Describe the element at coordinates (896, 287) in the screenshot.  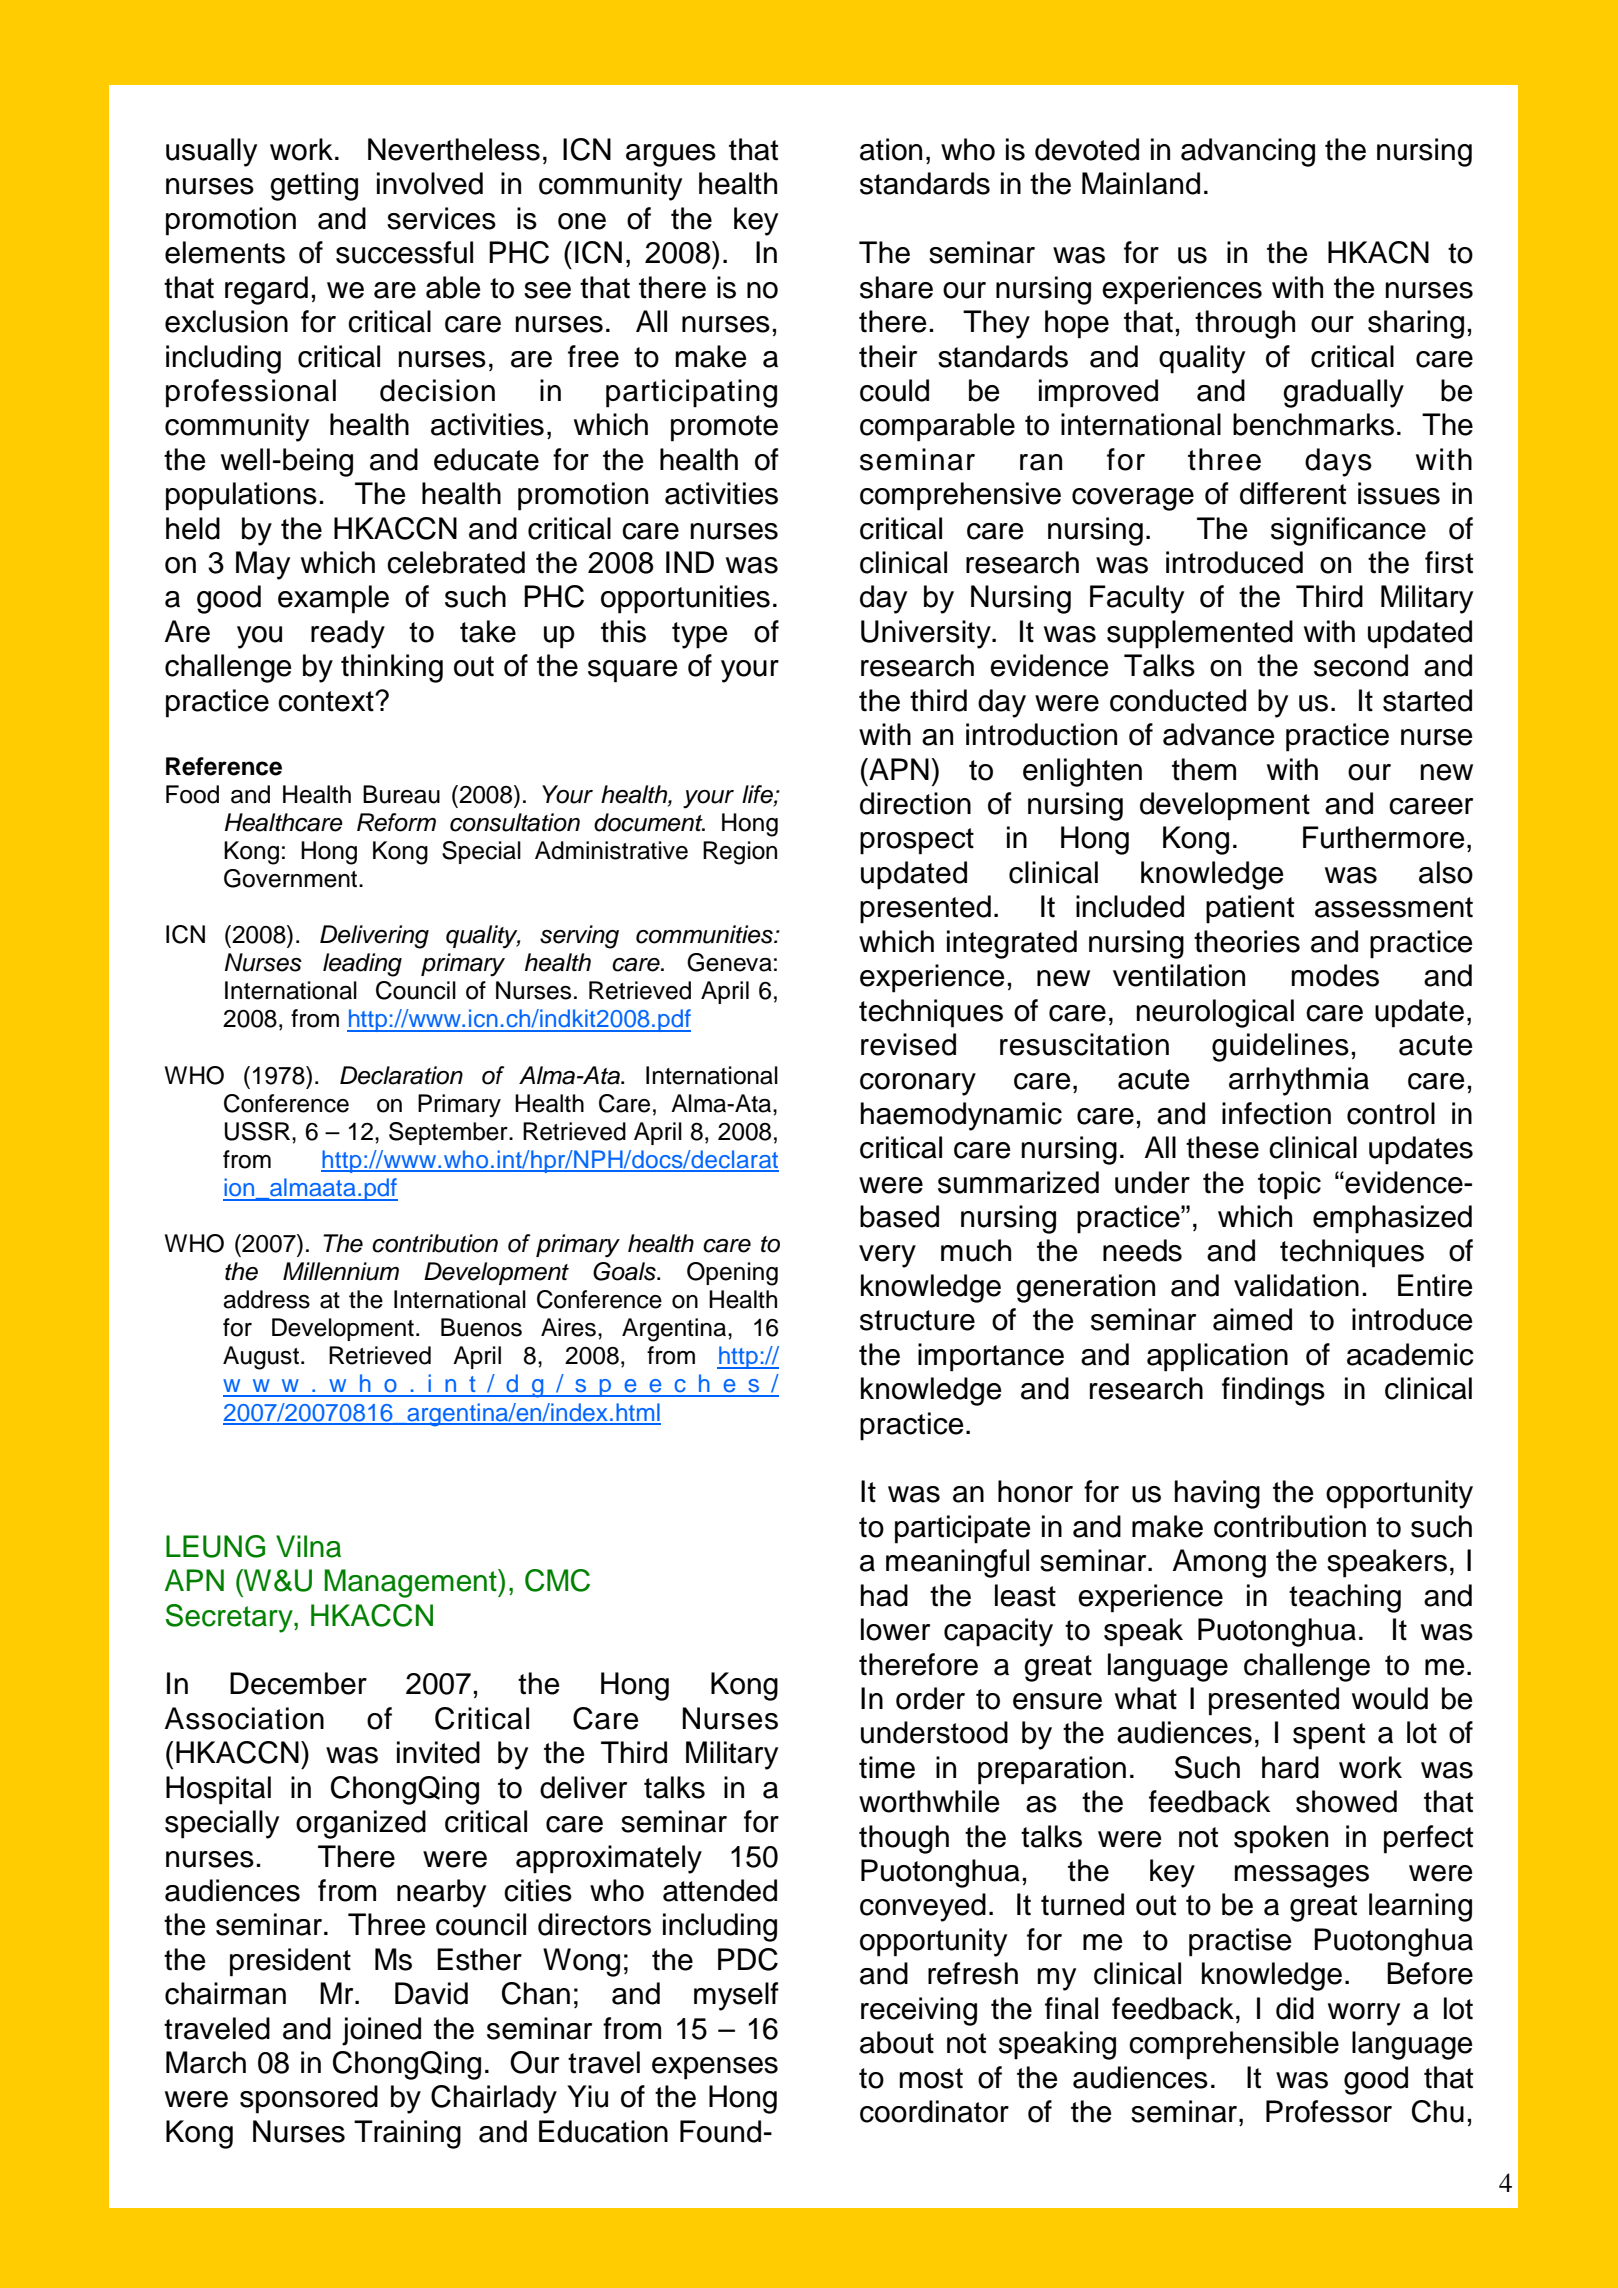
I see `share` at that location.
